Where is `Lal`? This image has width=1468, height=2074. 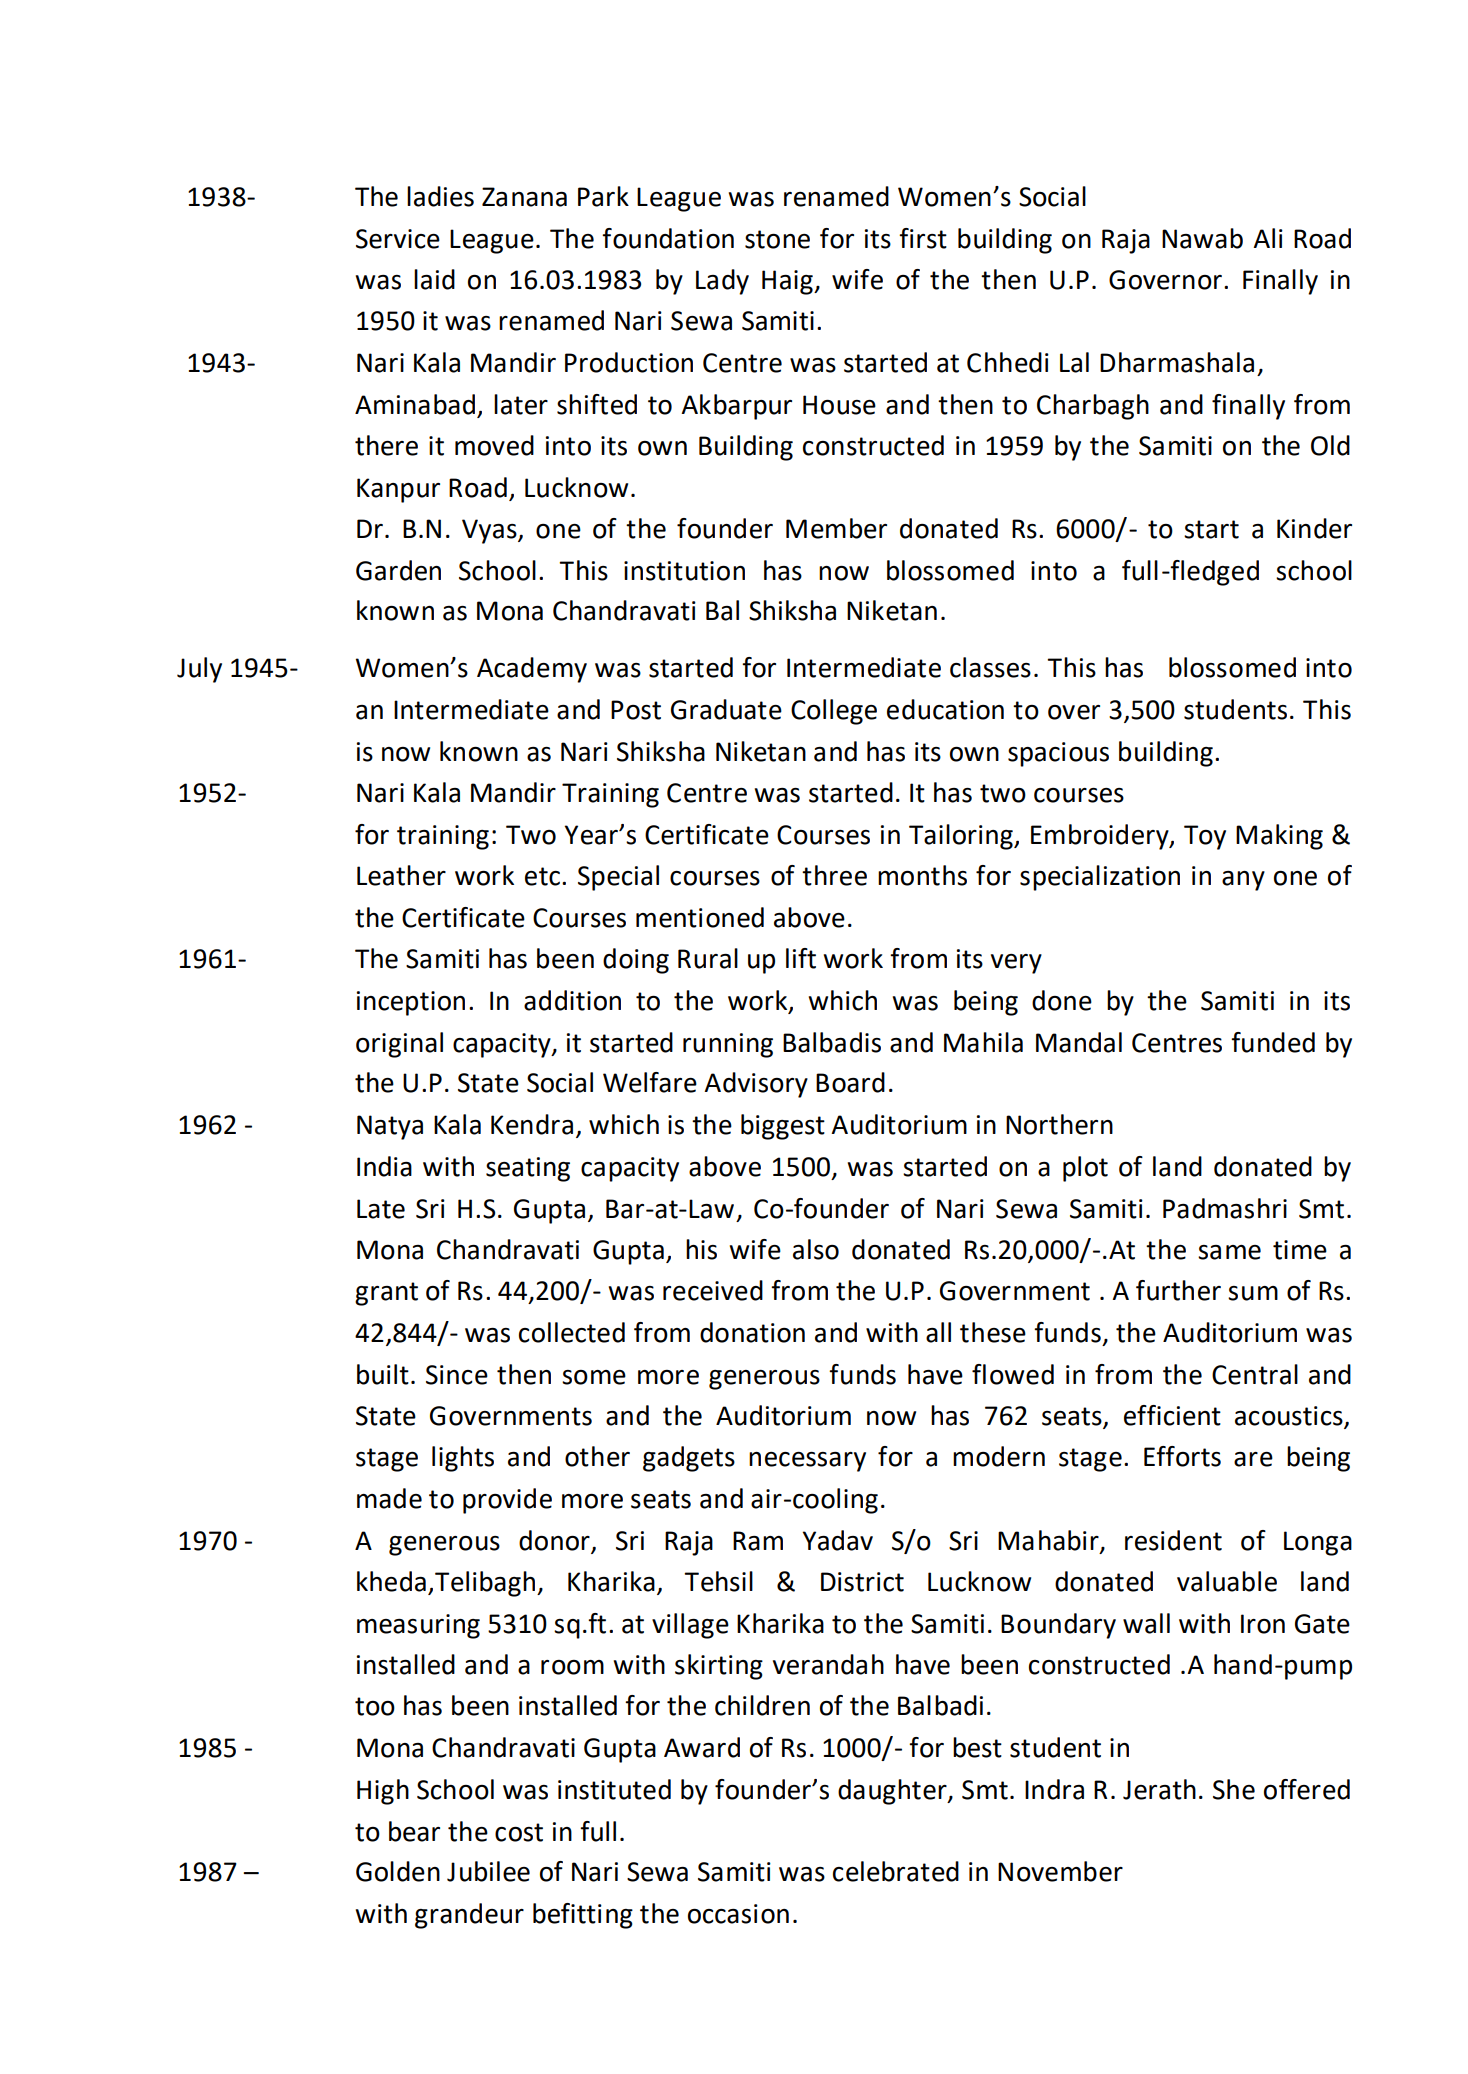 Lal is located at coordinates (1074, 362).
